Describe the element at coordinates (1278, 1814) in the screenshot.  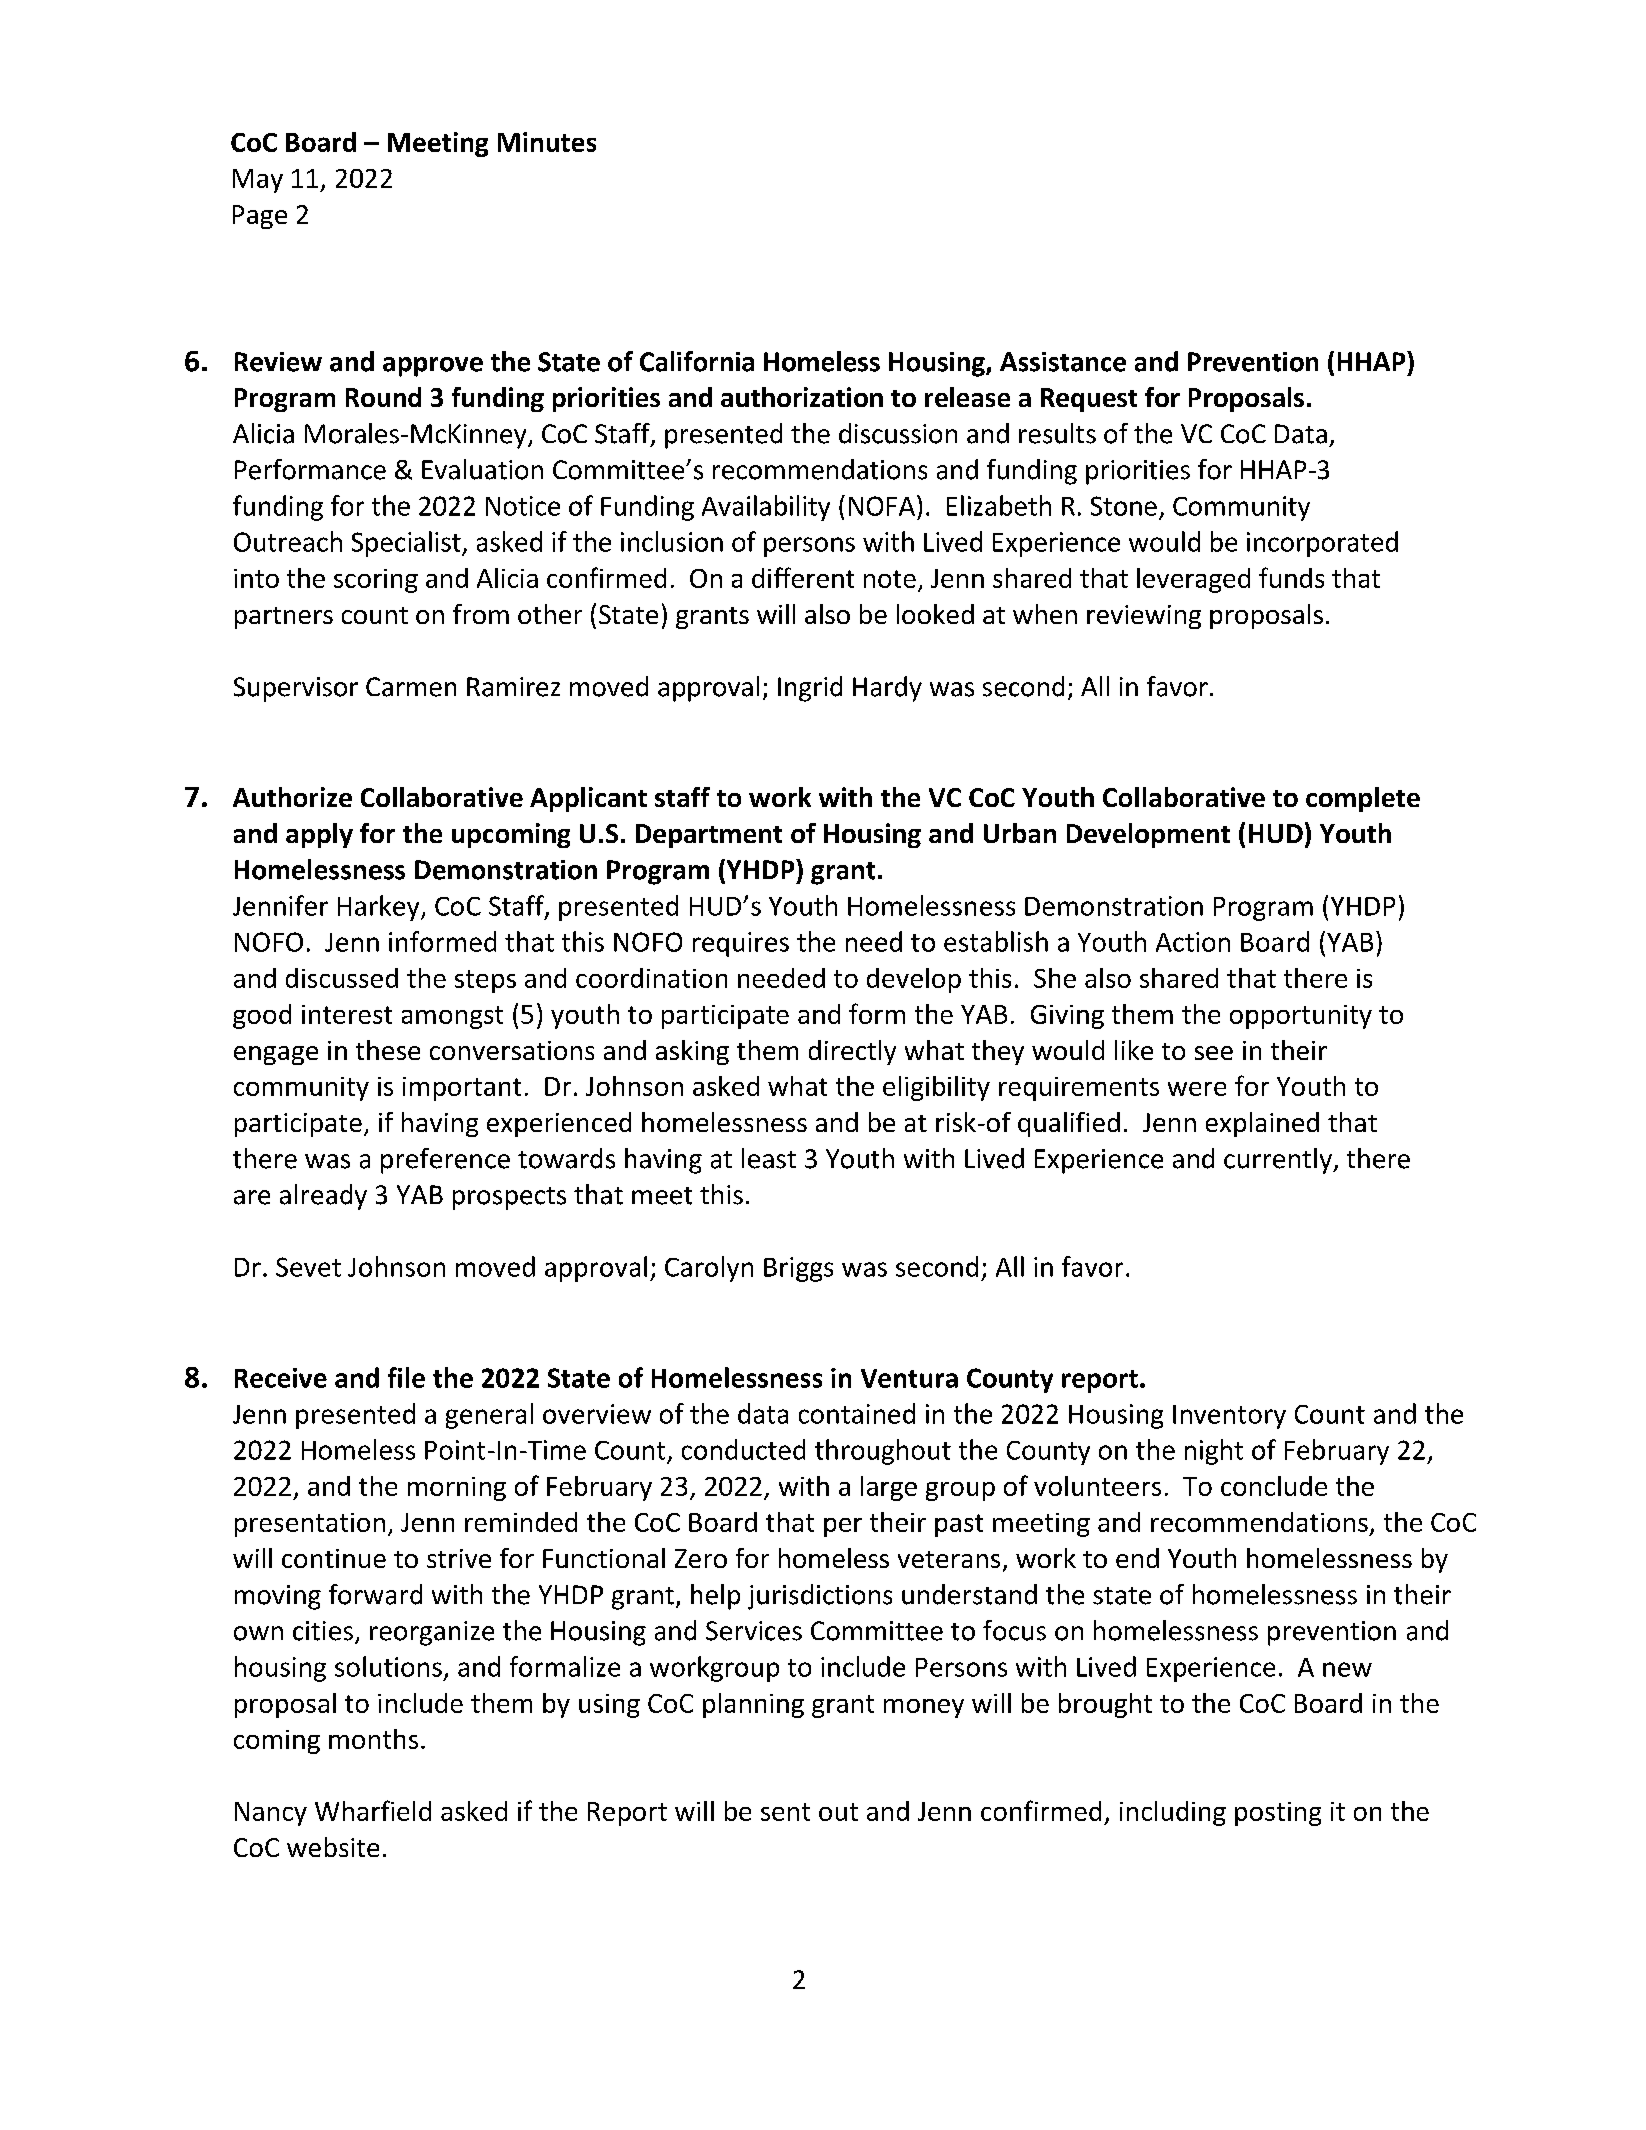
I see `posting` at that location.
